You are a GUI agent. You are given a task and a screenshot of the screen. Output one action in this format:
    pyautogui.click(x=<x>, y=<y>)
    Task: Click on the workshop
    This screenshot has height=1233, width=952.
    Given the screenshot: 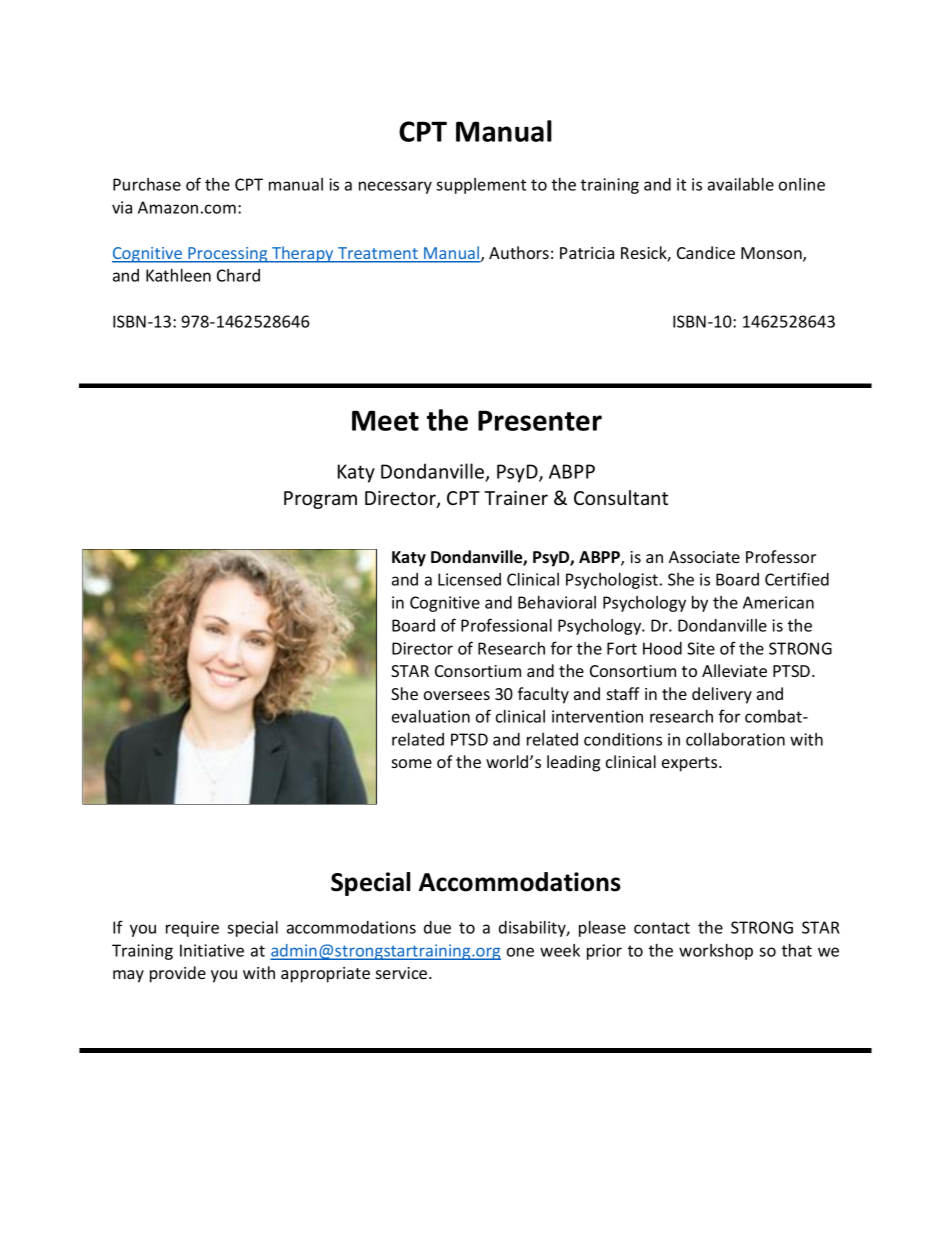 What is the action you would take?
    pyautogui.click(x=716, y=952)
